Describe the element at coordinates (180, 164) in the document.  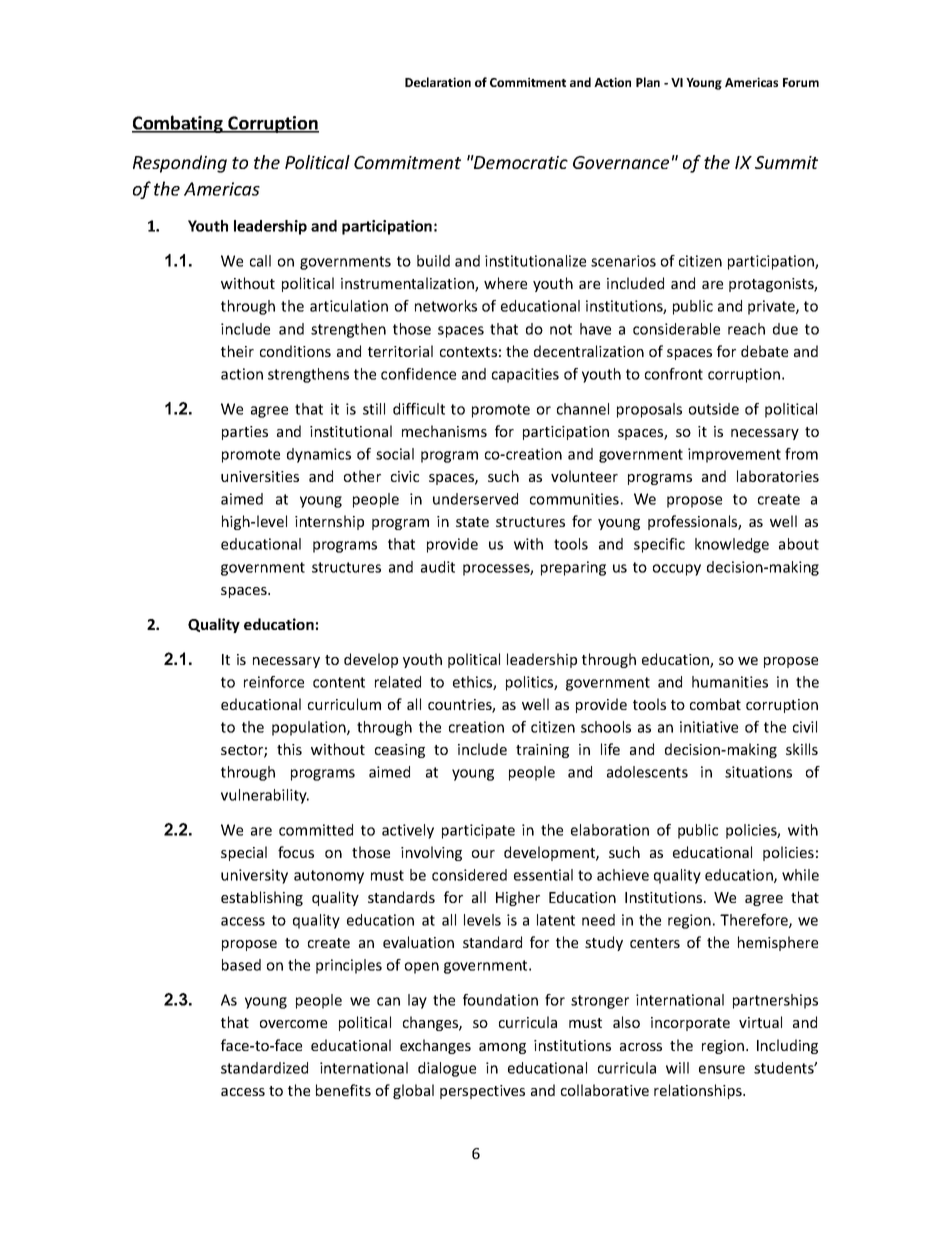
I see `Responding` at that location.
